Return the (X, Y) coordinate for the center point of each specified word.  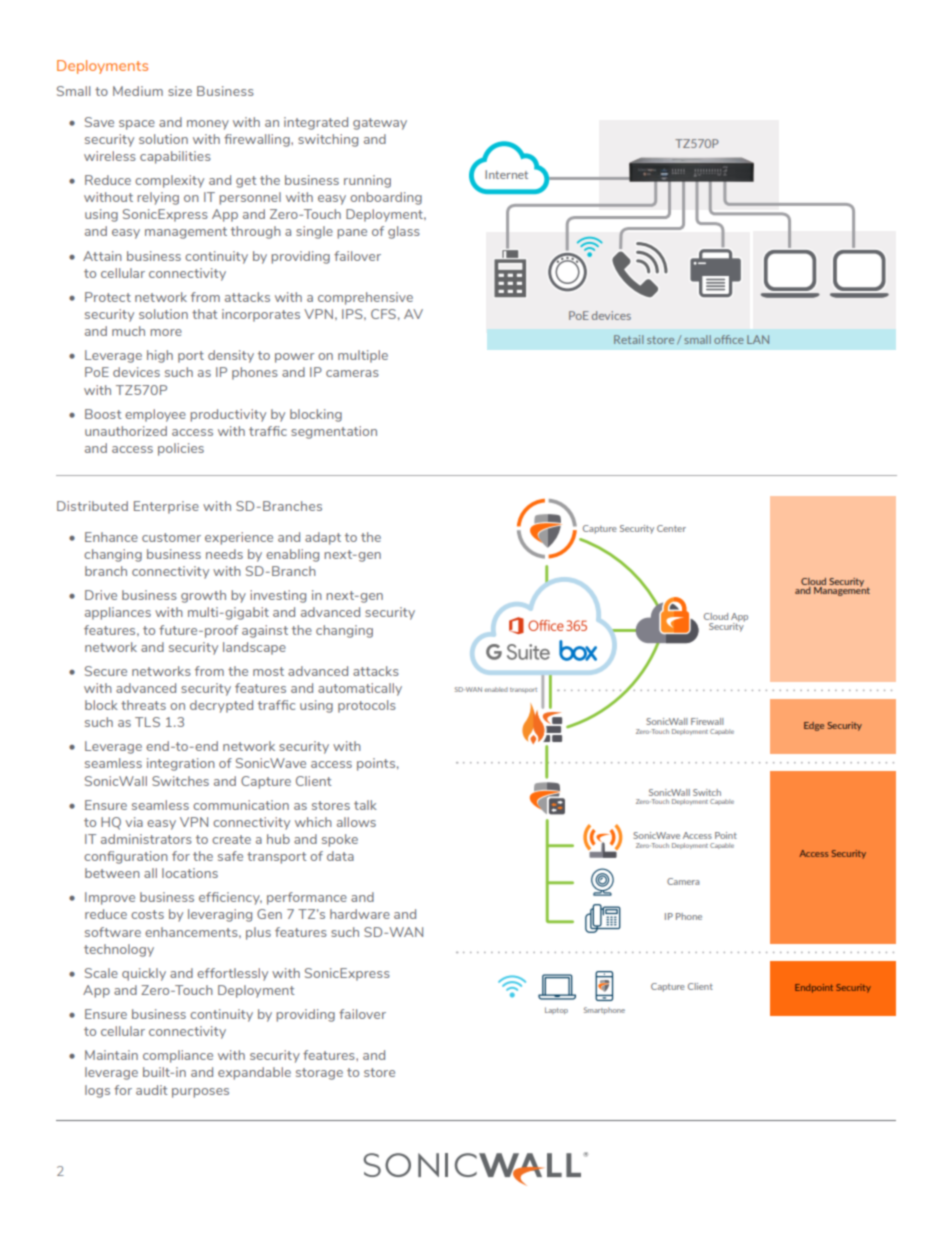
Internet (506, 174)
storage (319, 1074)
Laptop (556, 1010)
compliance (178, 1056)
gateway (380, 124)
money (208, 125)
